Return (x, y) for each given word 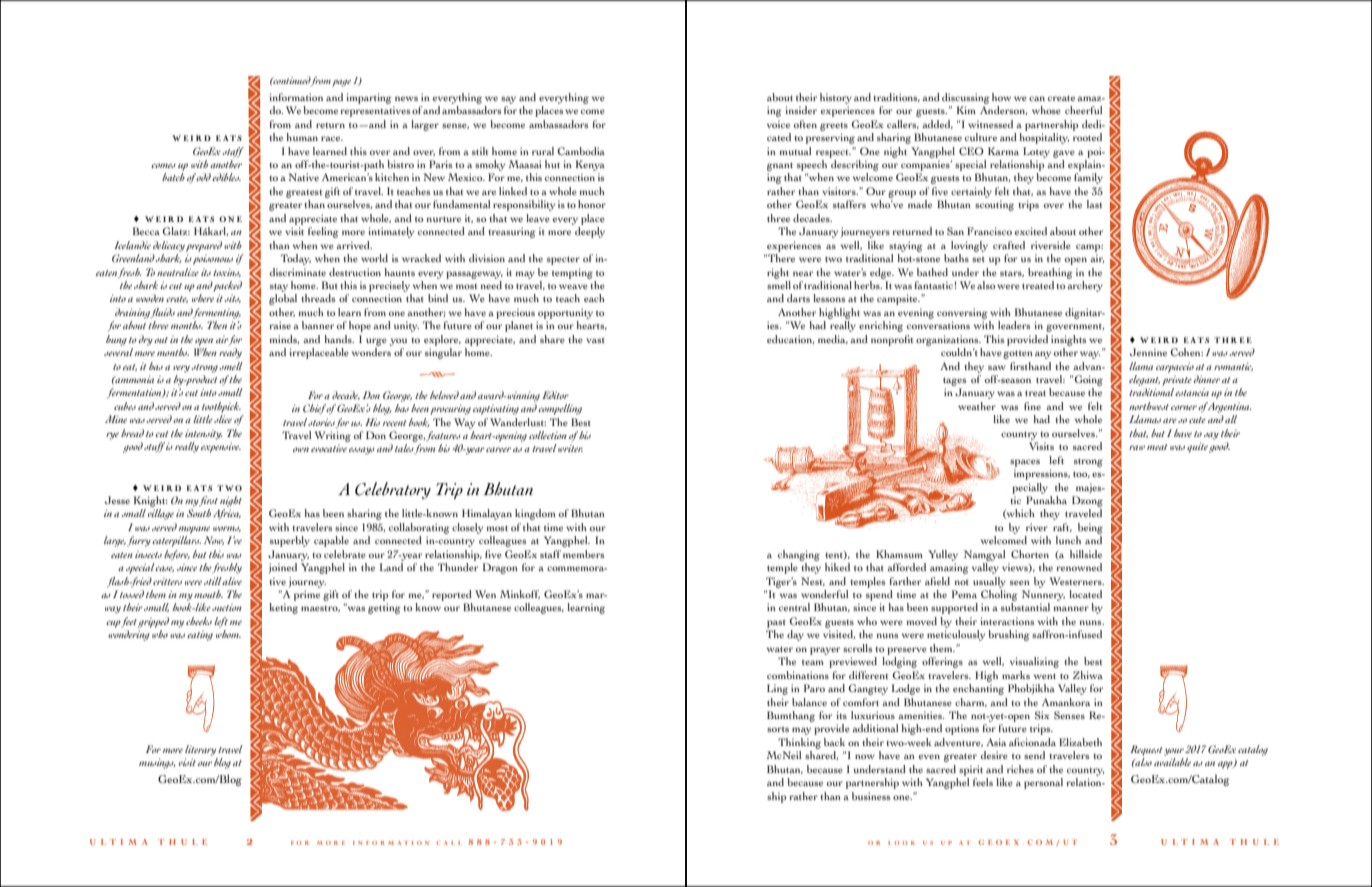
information (296, 97)
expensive (221, 447)
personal (1043, 783)
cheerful (1083, 110)
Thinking (799, 743)
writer (570, 448)
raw (1137, 447)
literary (200, 750)
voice (778, 124)
